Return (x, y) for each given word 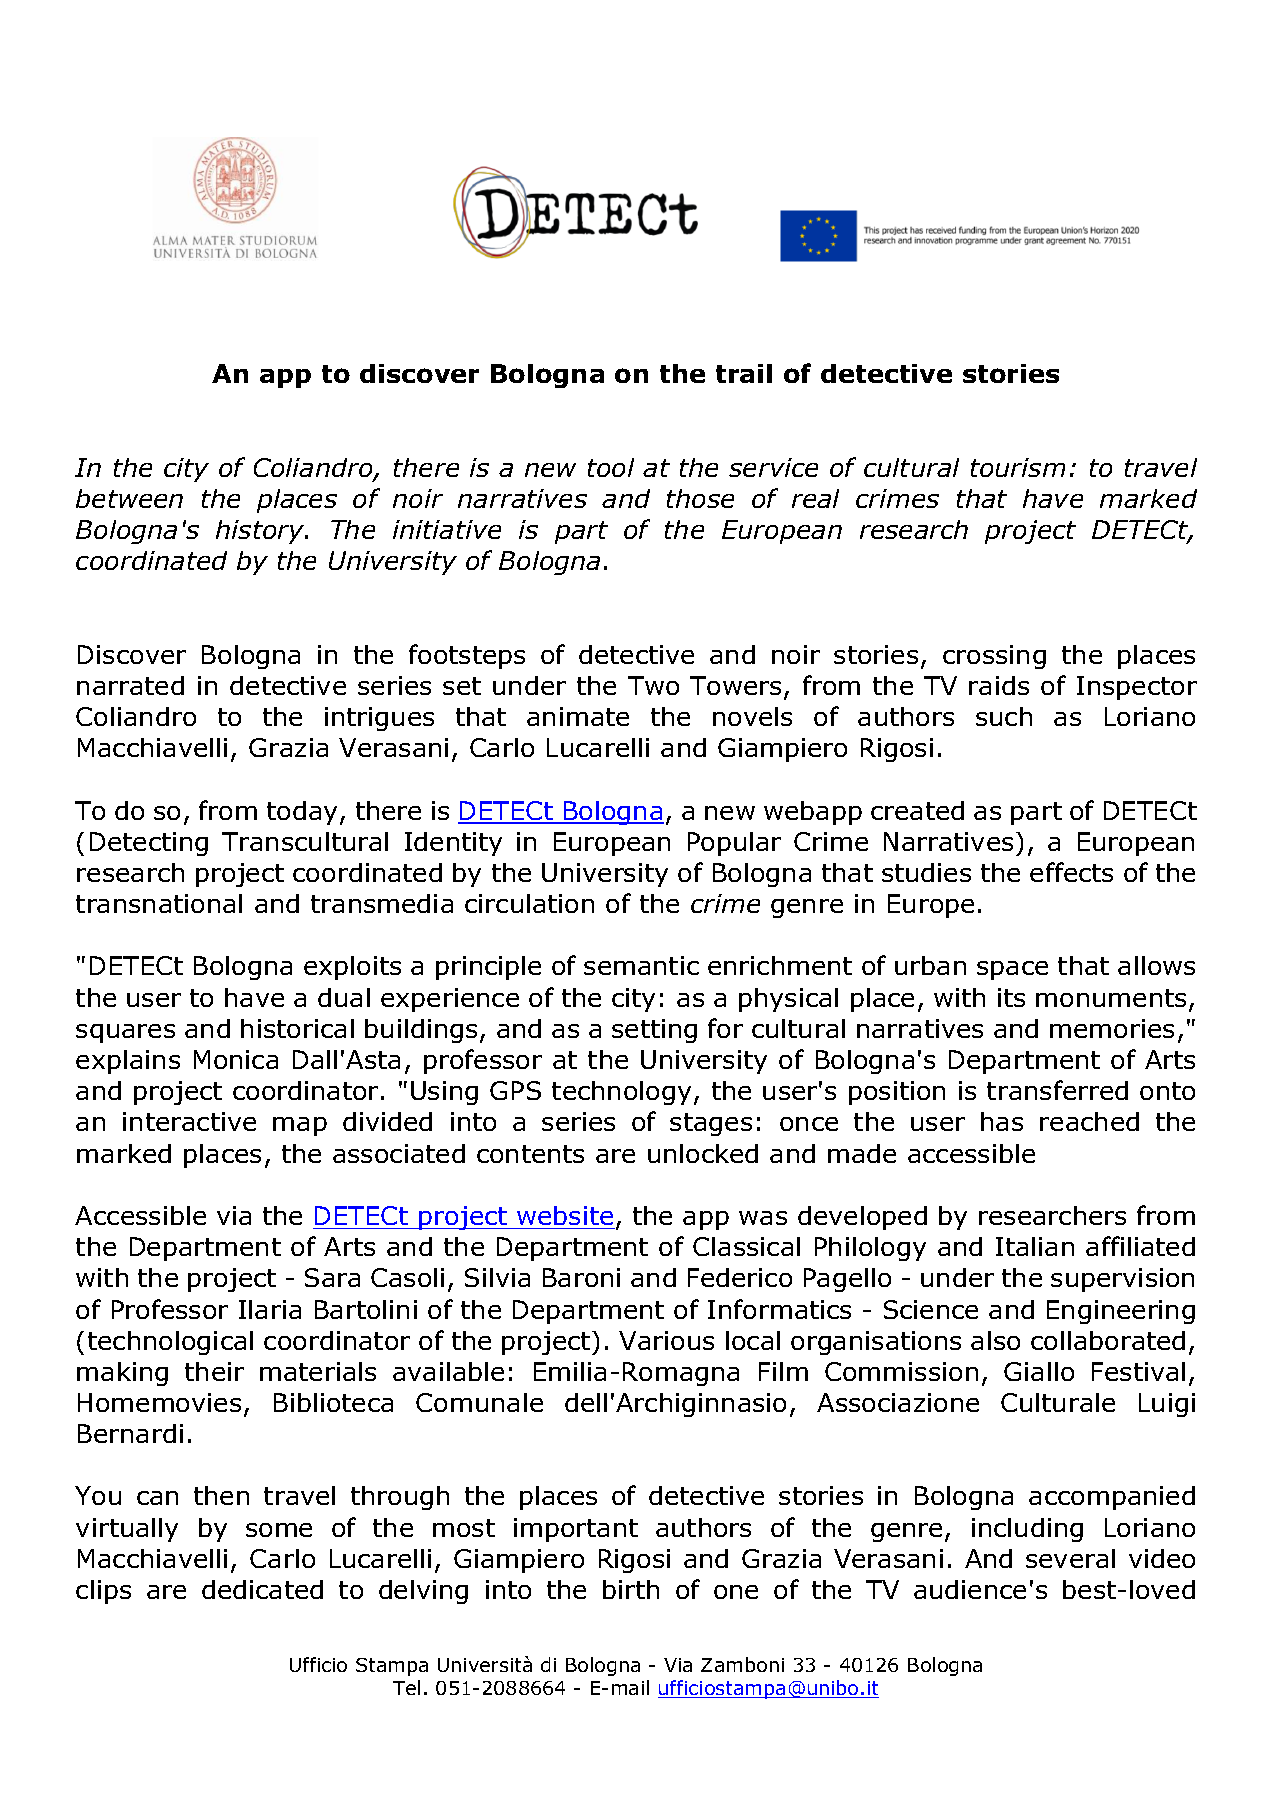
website (565, 1217)
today (302, 813)
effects (1071, 872)
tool (611, 467)
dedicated (262, 1589)
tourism (1018, 467)
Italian (1035, 1246)
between (129, 498)
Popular (734, 844)
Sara (332, 1277)
